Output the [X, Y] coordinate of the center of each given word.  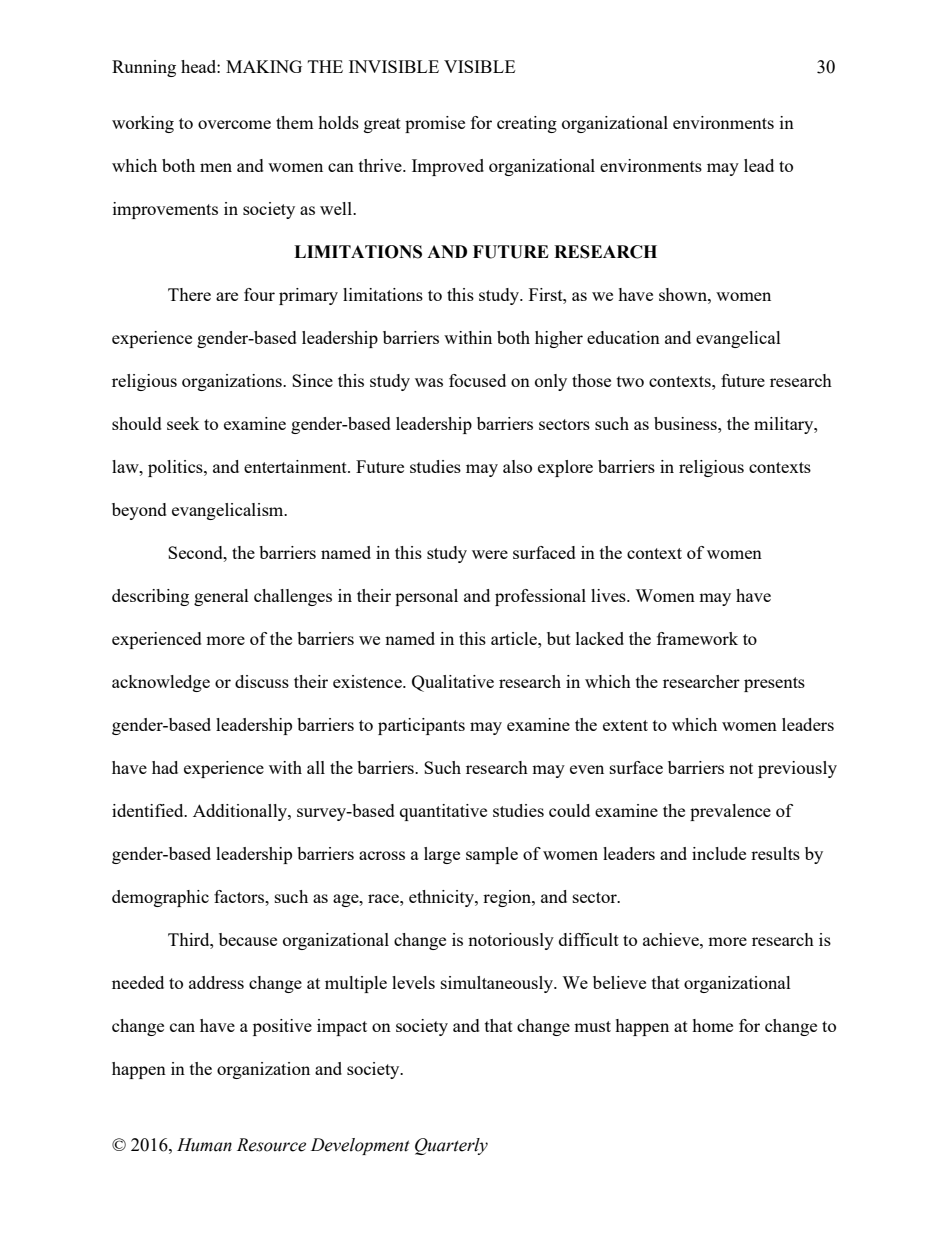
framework [697, 638]
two [630, 381]
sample [492, 855]
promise [435, 124]
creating [527, 124]
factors [240, 896]
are [227, 296]
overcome [234, 124]
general [221, 597]
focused [477, 380]
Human [204, 1145]
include [719, 853]
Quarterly [451, 1146]
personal [426, 597]
